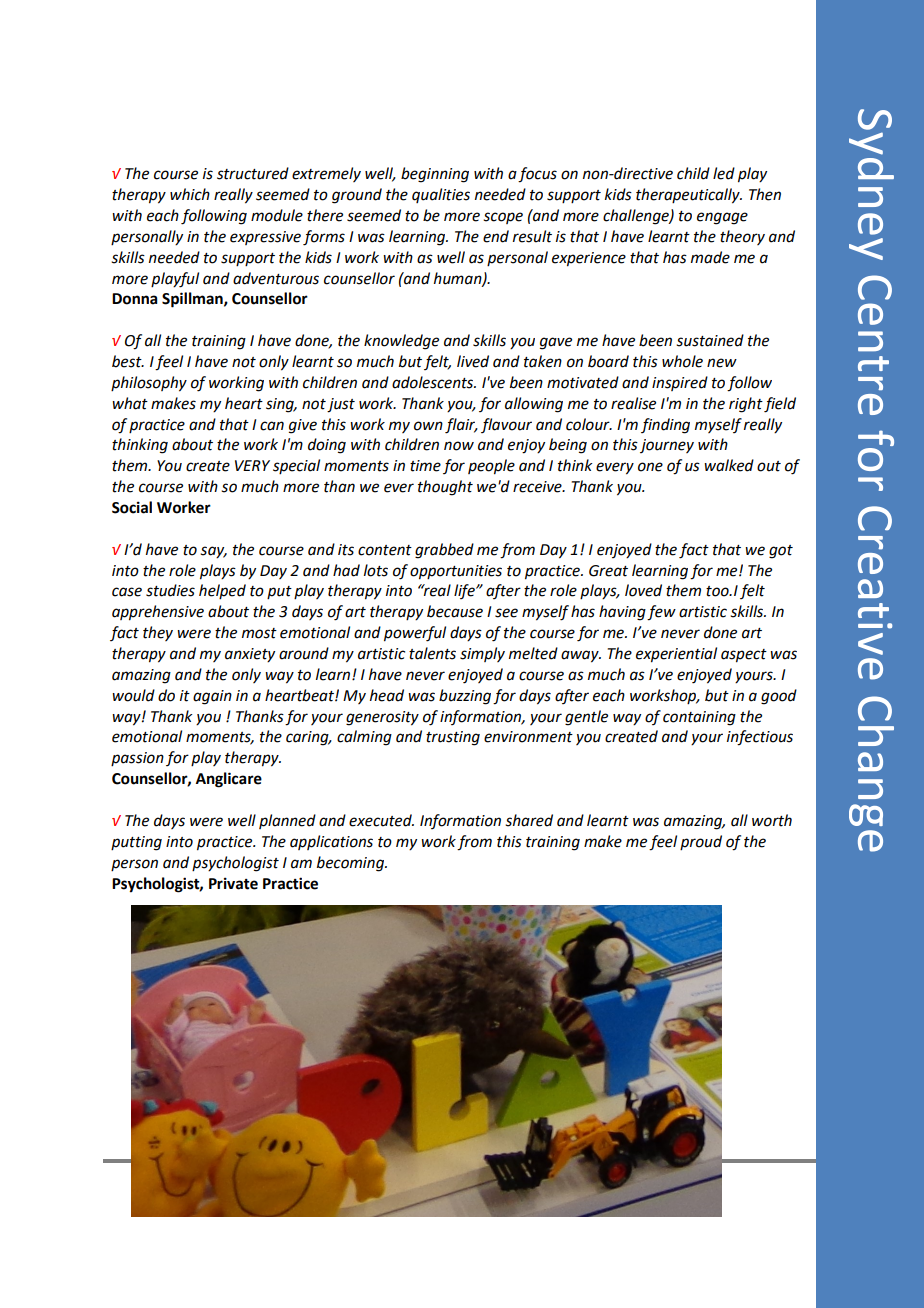  I want to click on which, so click(190, 194).
